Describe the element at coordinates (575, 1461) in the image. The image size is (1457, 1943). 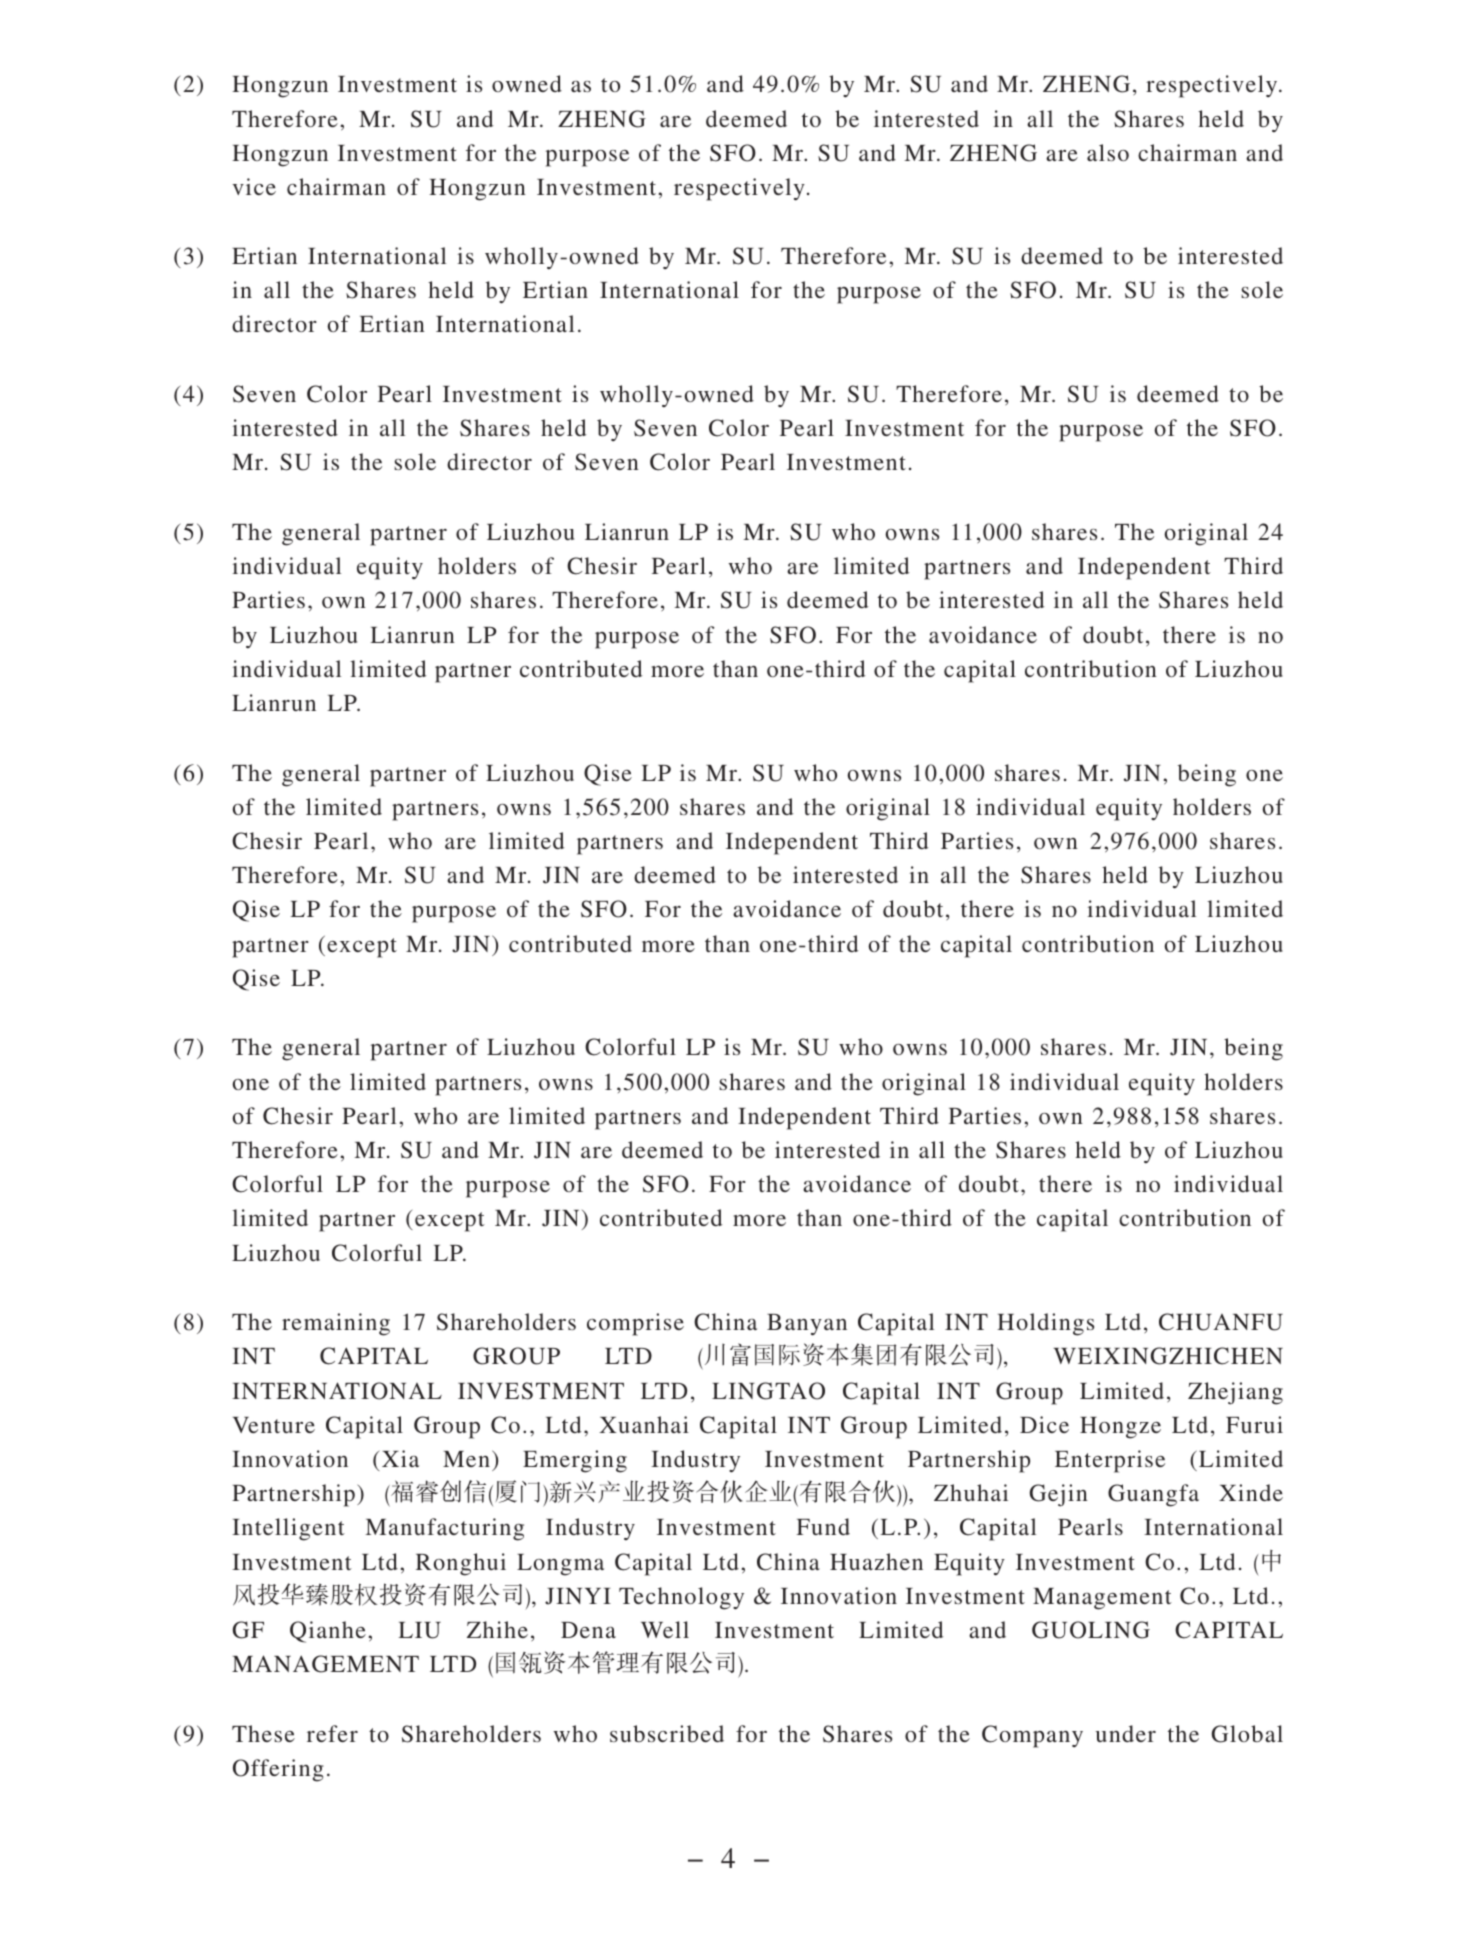
I see `Emerging` at that location.
